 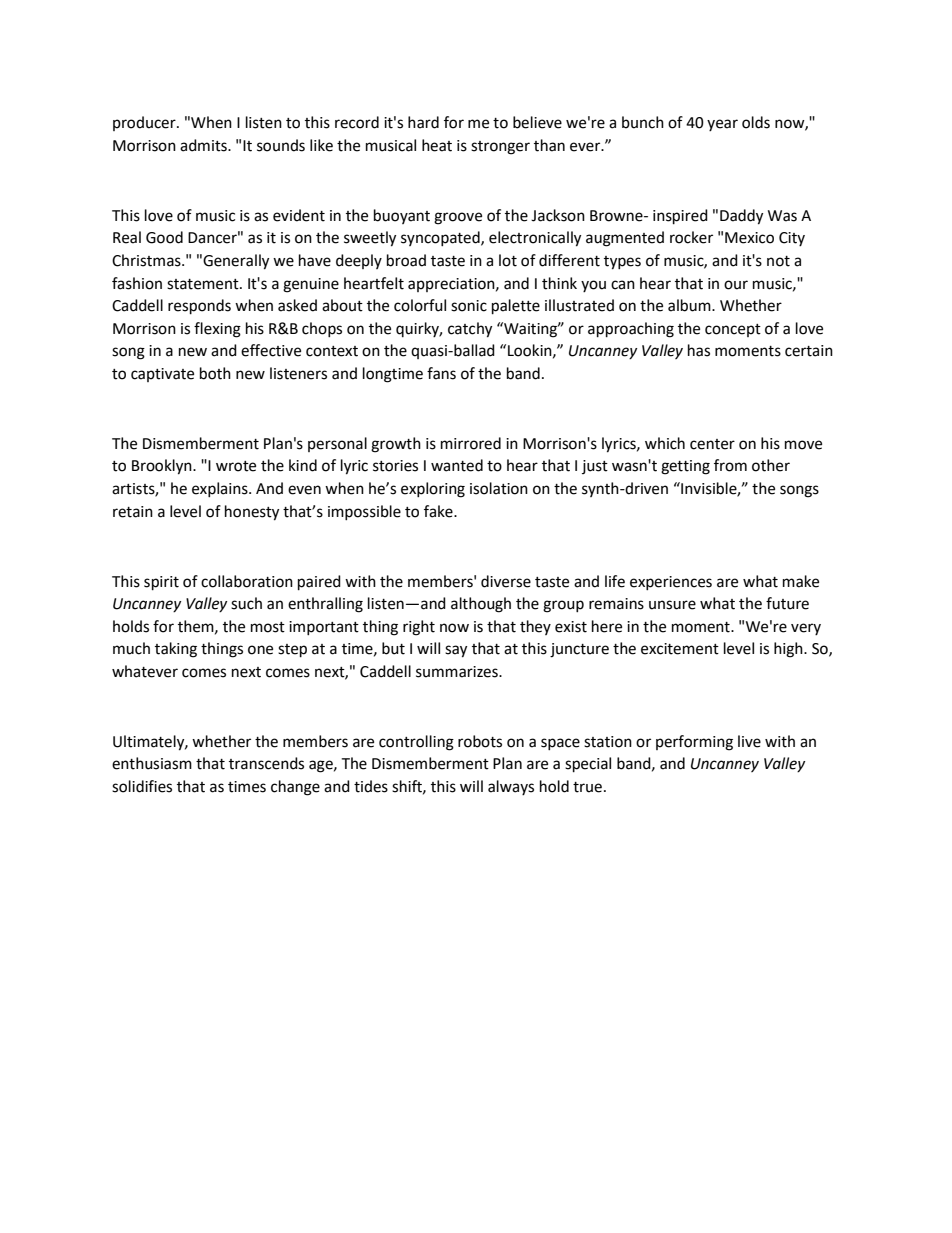 What do you see at coordinates (470, 330) in the screenshot?
I see `catchy` at bounding box center [470, 330].
